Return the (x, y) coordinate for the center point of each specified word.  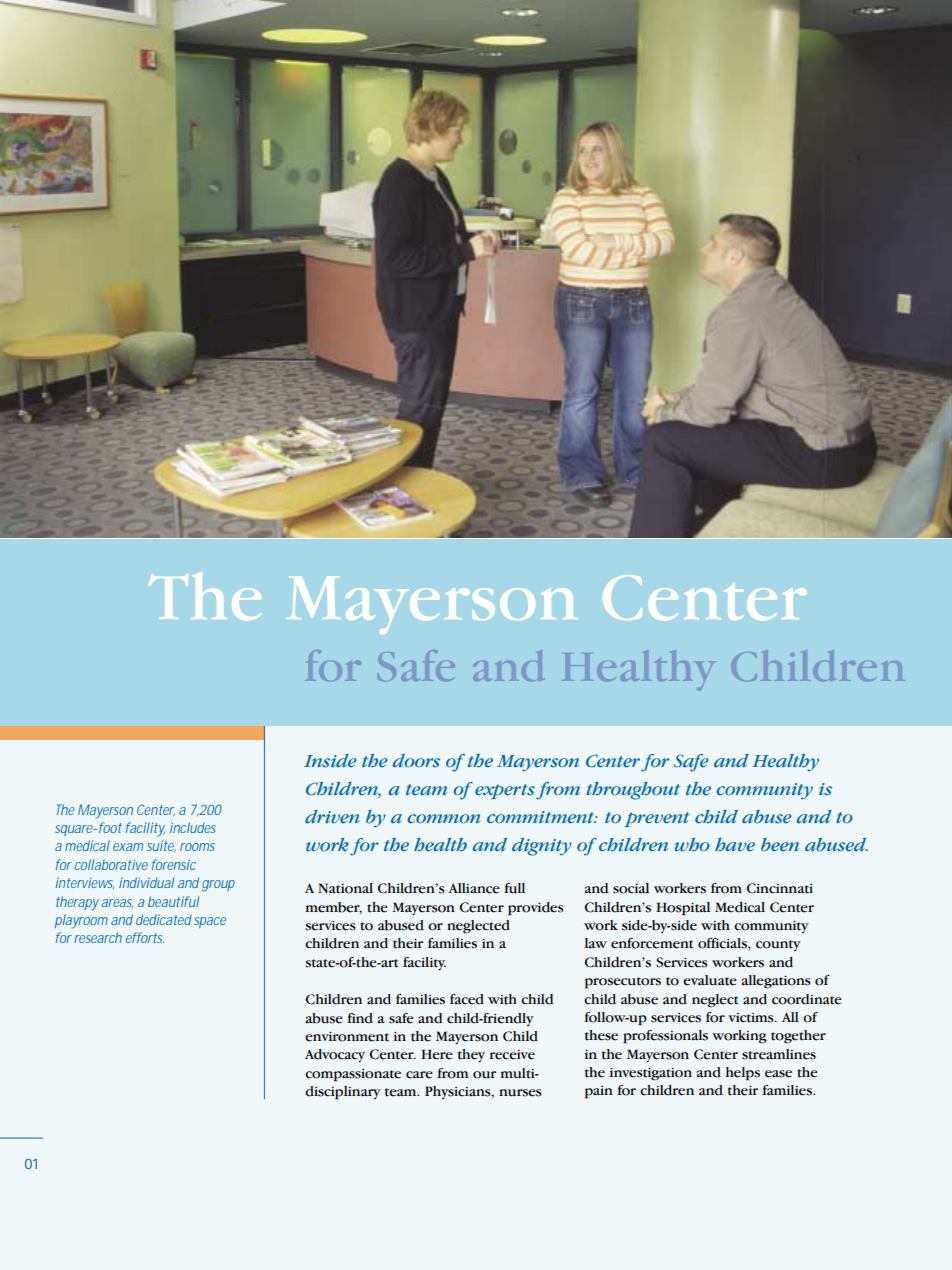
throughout (633, 791)
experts (505, 791)
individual (146, 882)
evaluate (710, 980)
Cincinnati (779, 888)
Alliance (474, 888)
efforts (145, 937)
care (419, 1075)
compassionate (353, 1075)
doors (416, 761)
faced (467, 999)
